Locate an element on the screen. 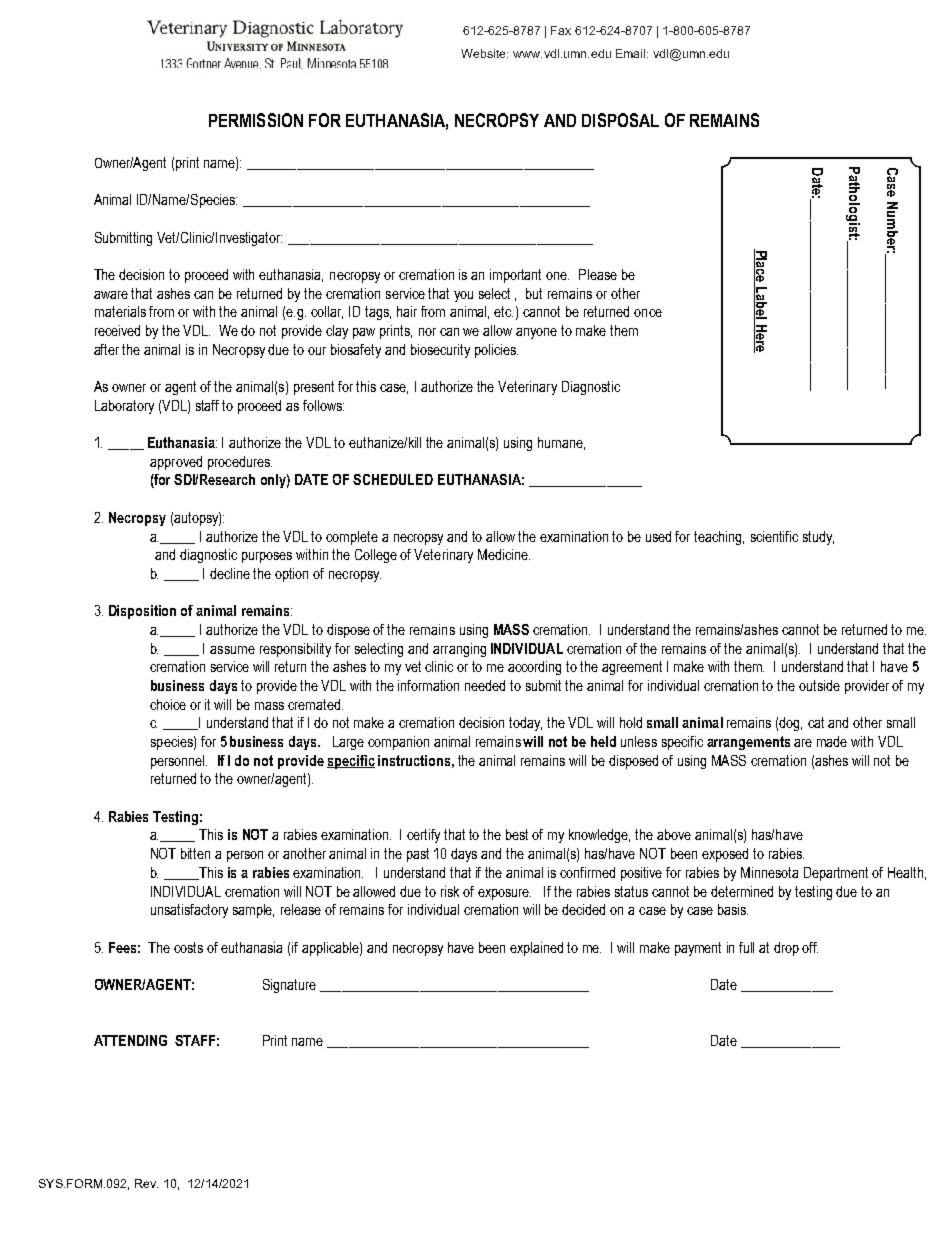 This screenshot has width=952, height=1233. full is located at coordinates (746, 947).
